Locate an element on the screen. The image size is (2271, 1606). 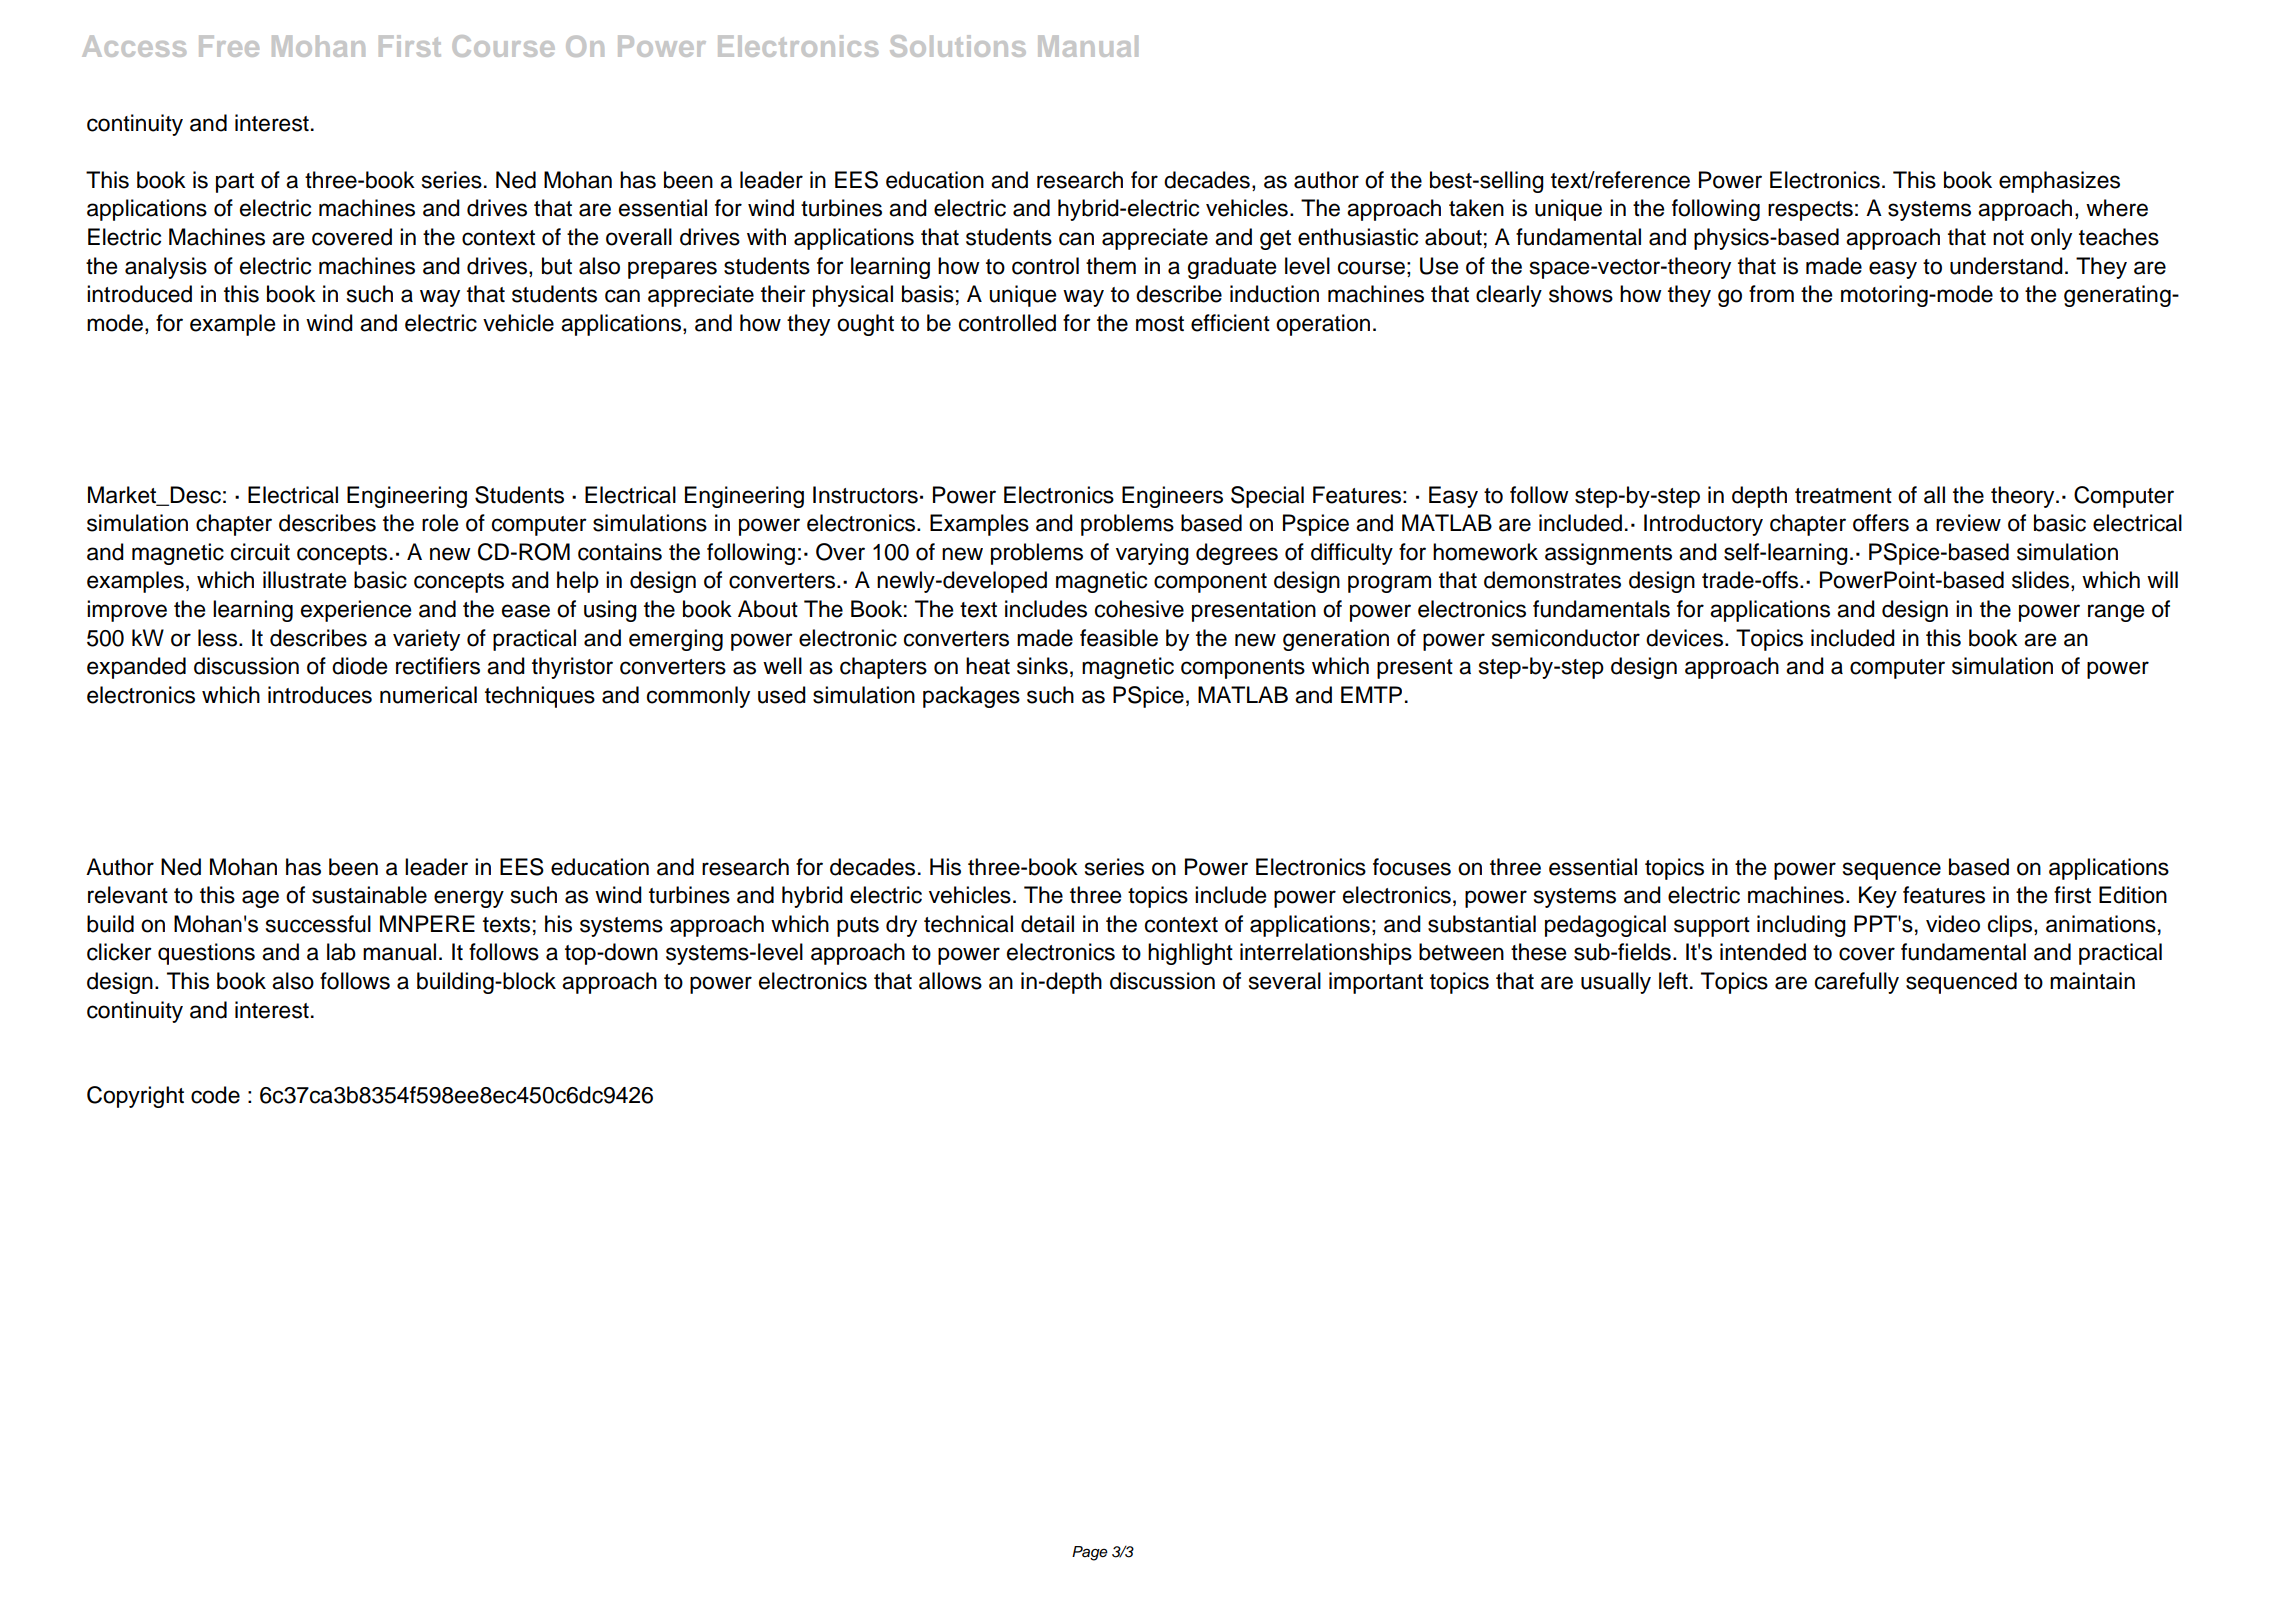
several is located at coordinates (1285, 981).
